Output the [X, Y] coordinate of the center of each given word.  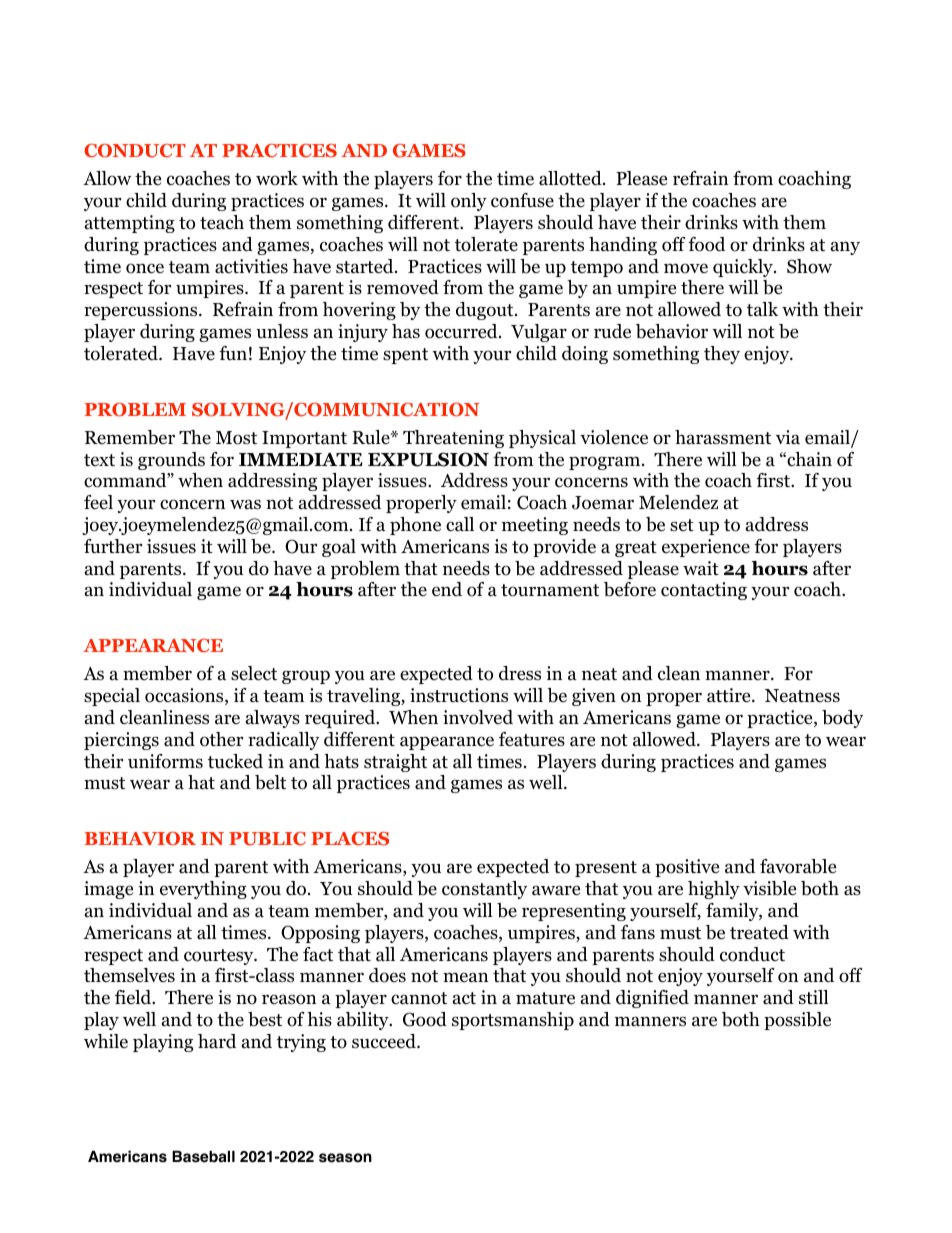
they [722, 355]
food [706, 244]
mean [466, 977]
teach [222, 222]
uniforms [165, 761]
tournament [550, 590]
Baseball [203, 1156]
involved [478, 717]
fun [233, 353]
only [469, 202]
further [113, 546]
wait [701, 568]
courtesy [220, 957]
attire [730, 695]
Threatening [453, 439]
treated [759, 932]
